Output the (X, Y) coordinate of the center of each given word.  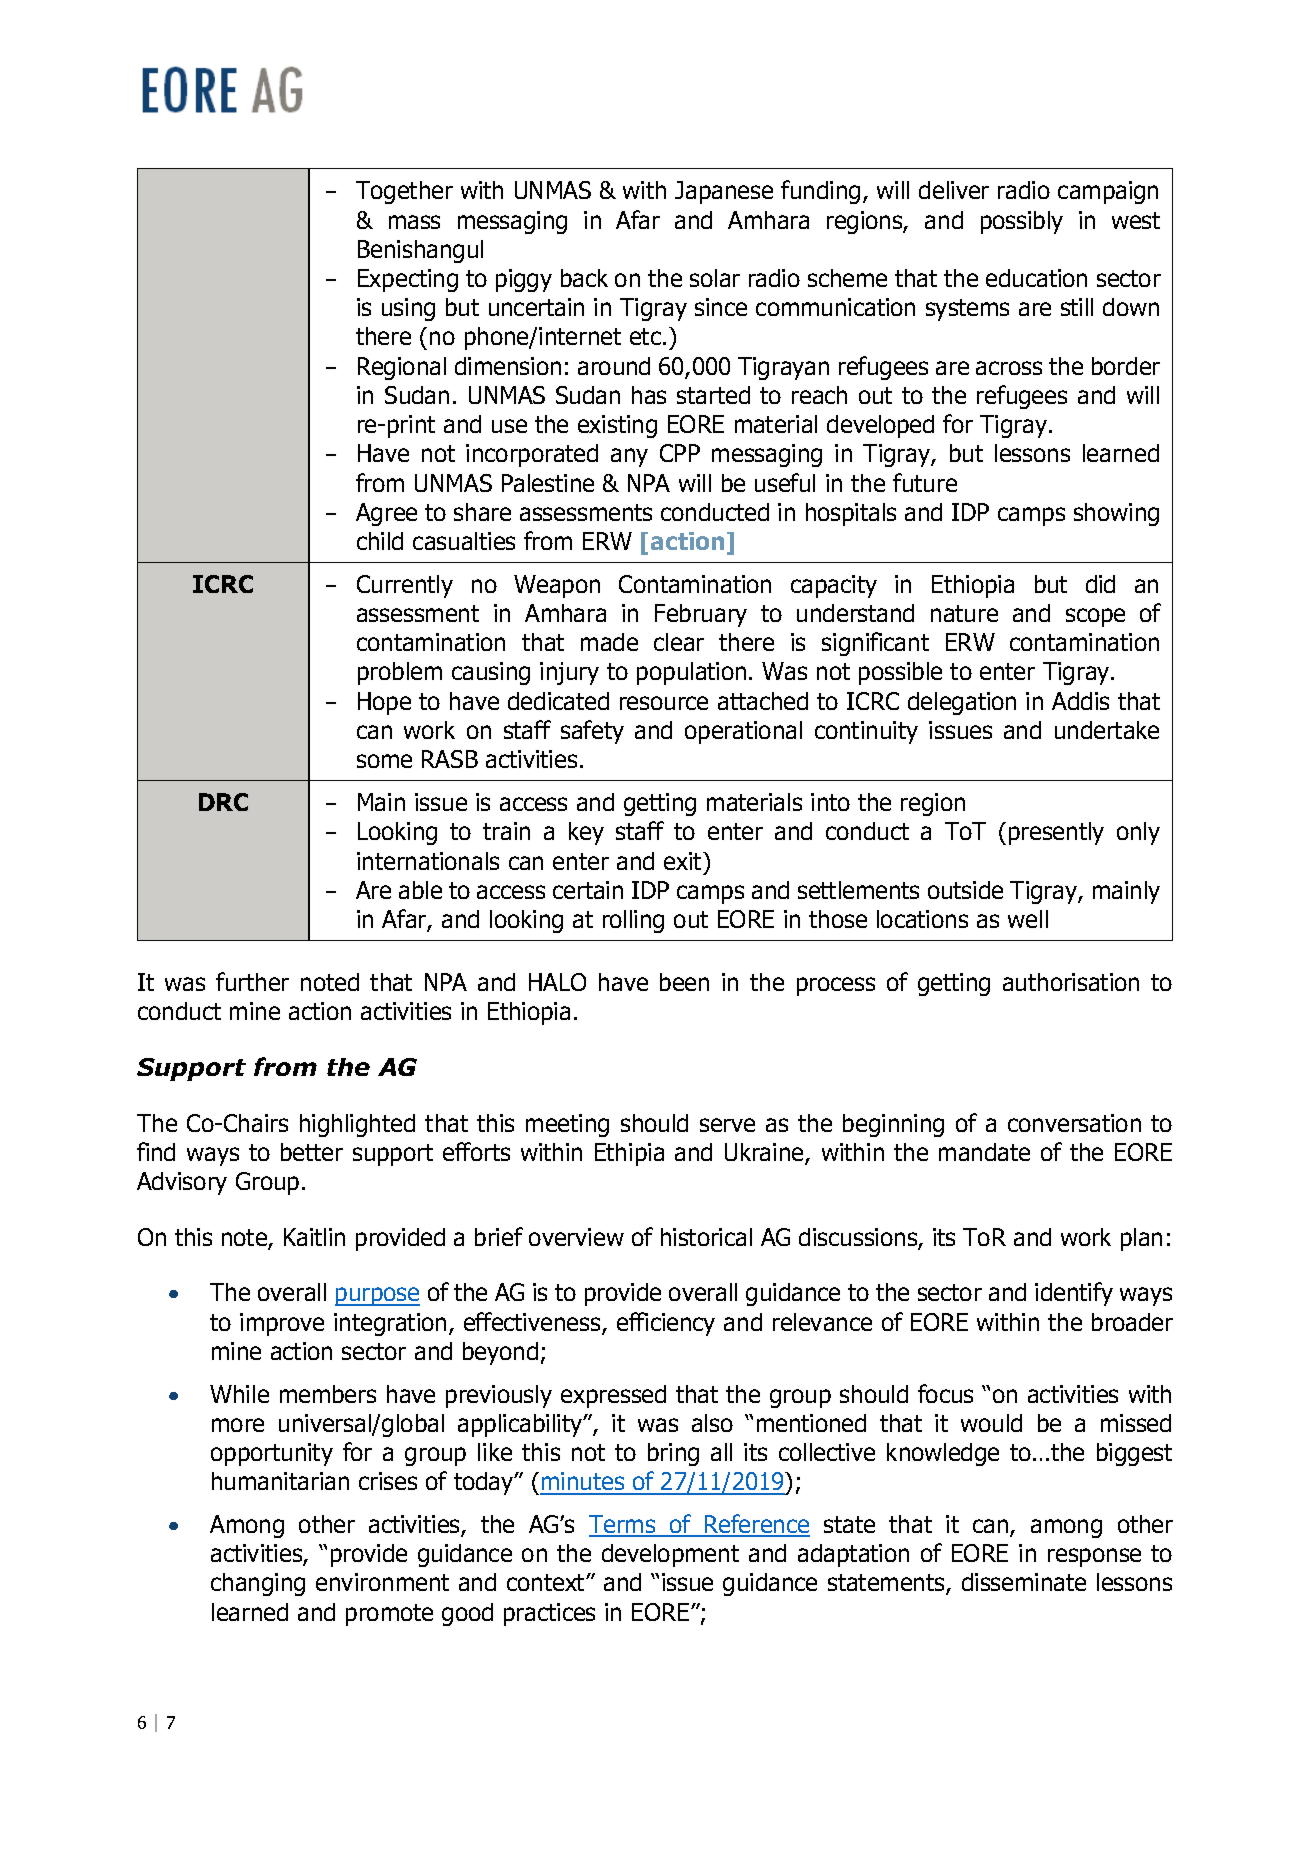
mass (414, 222)
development (670, 1555)
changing (258, 1584)
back (584, 278)
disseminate (1024, 1582)
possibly (1022, 222)
